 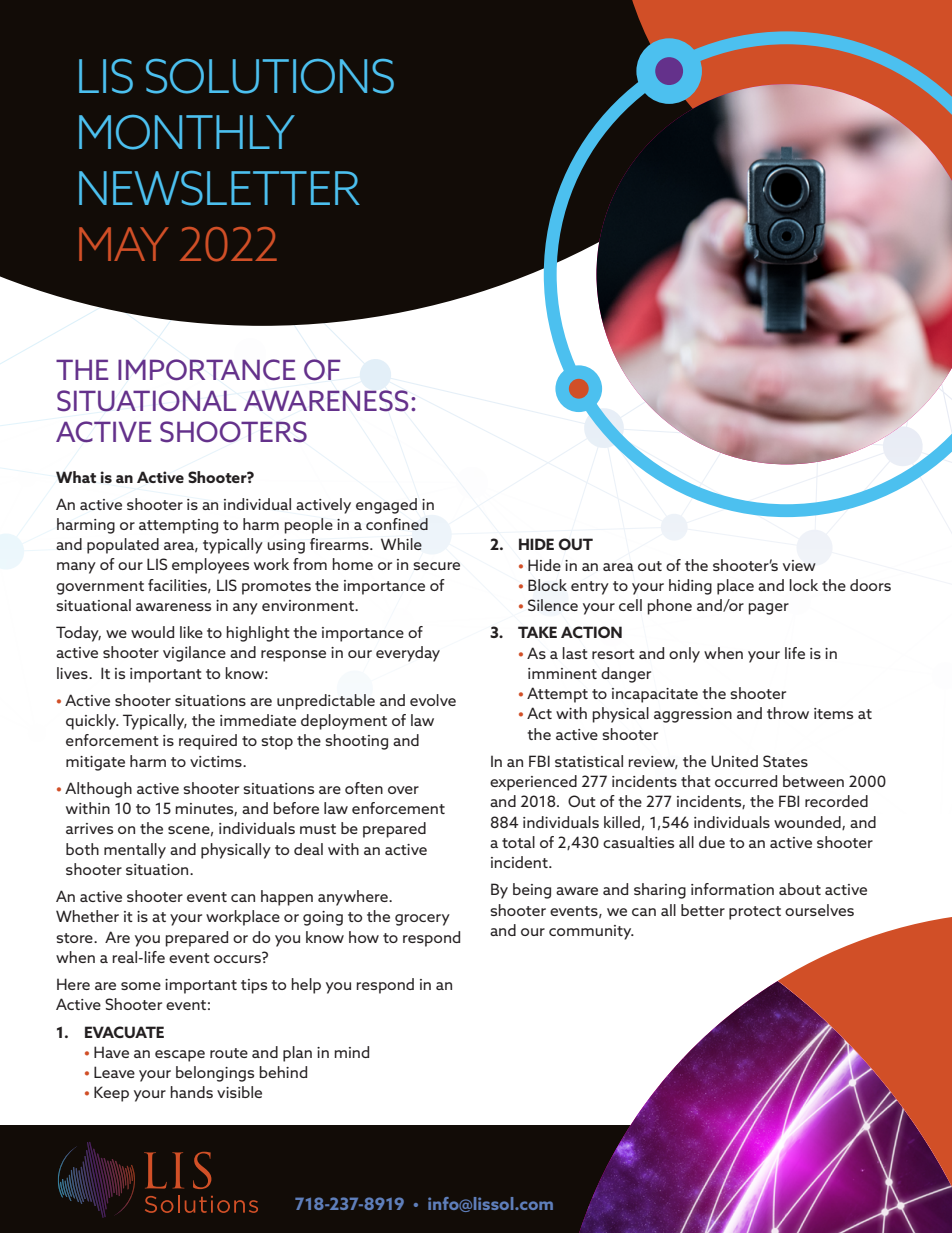 I want to click on MAY, so click(x=123, y=244).
